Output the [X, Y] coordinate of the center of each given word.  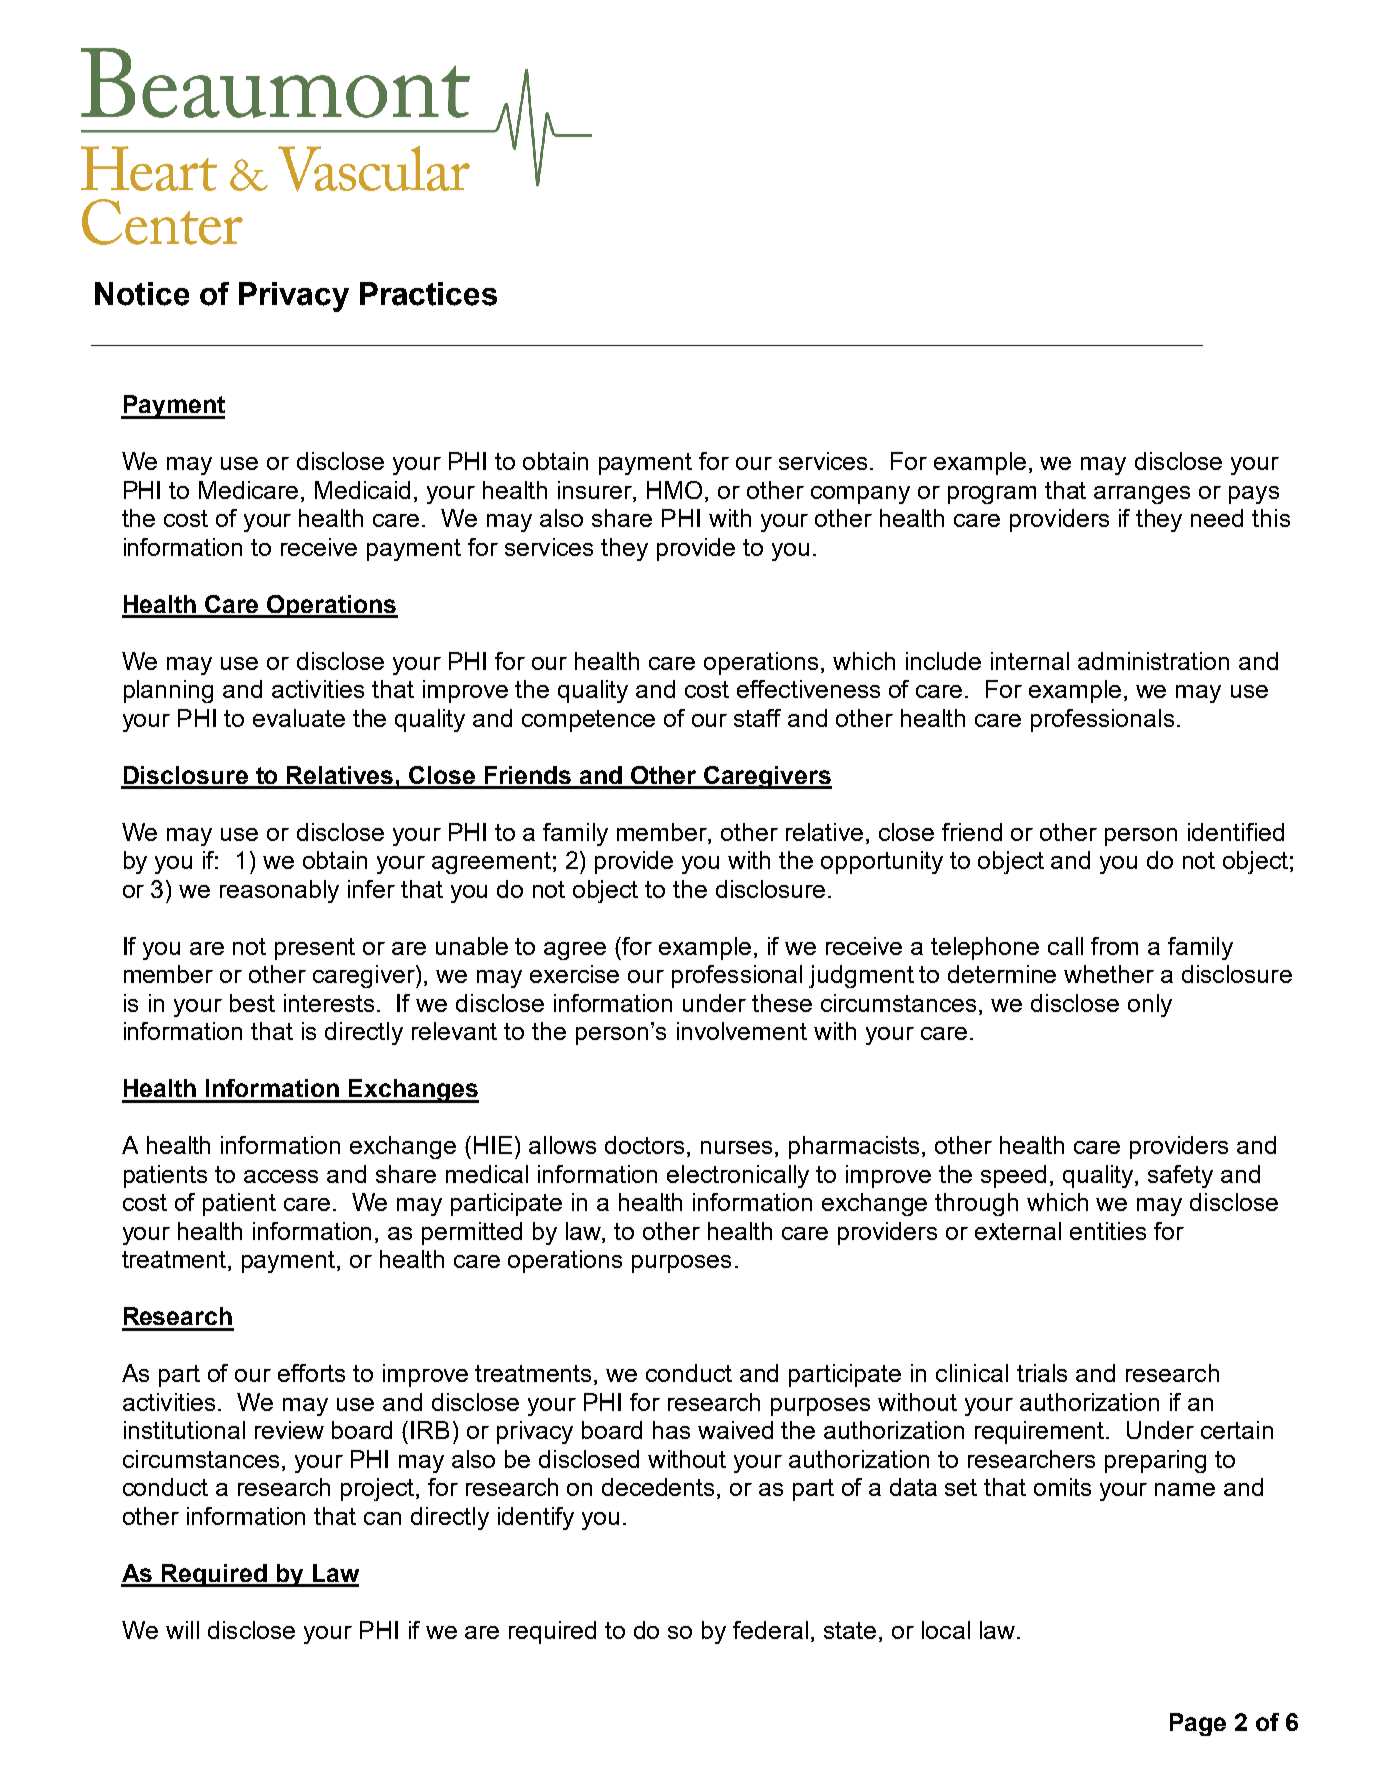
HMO [674, 490]
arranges [1142, 495]
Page [1198, 1724]
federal [770, 1630]
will [182, 1630]
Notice [142, 294]
